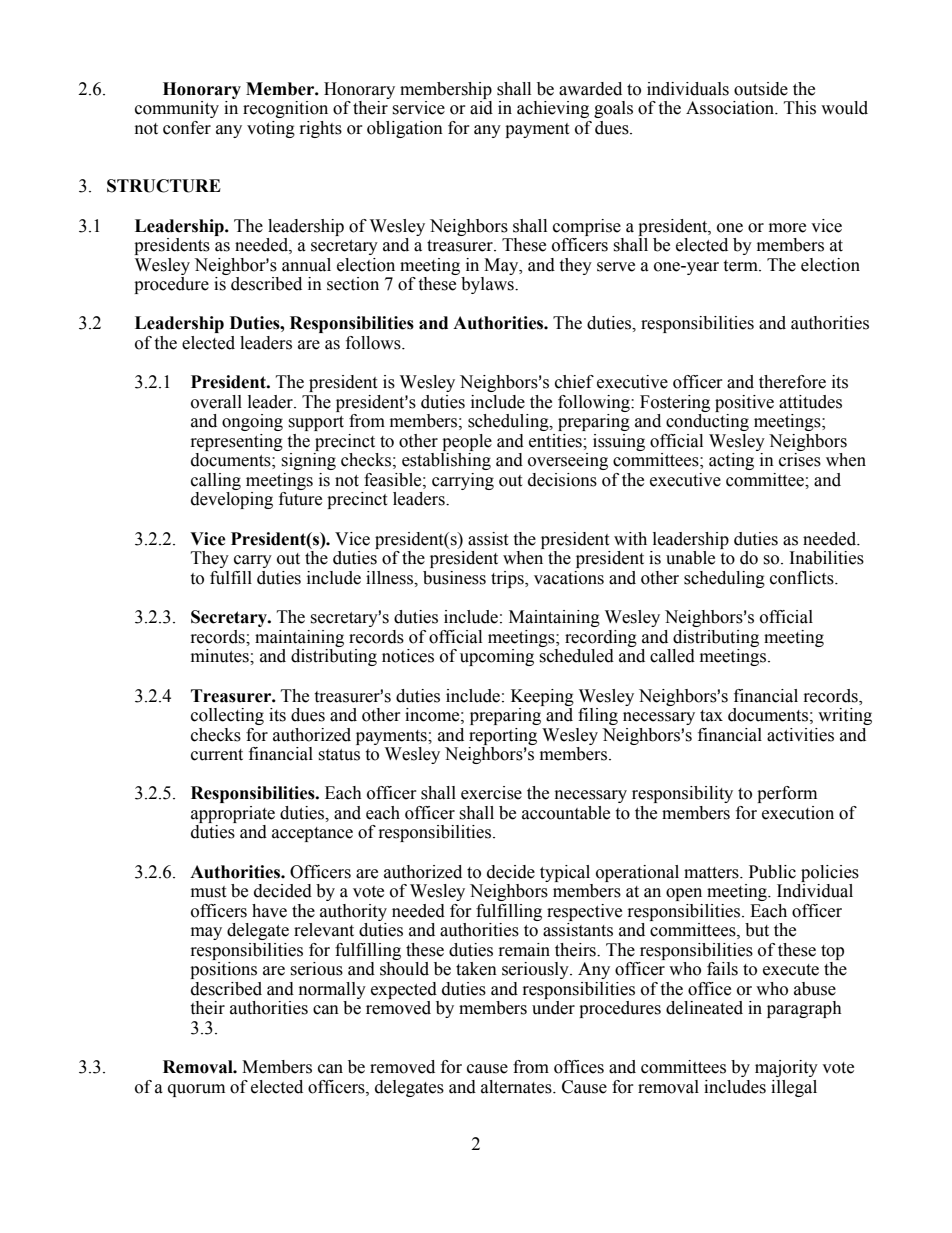  What do you see at coordinates (508, 579) in the document?
I see `trips` at bounding box center [508, 579].
